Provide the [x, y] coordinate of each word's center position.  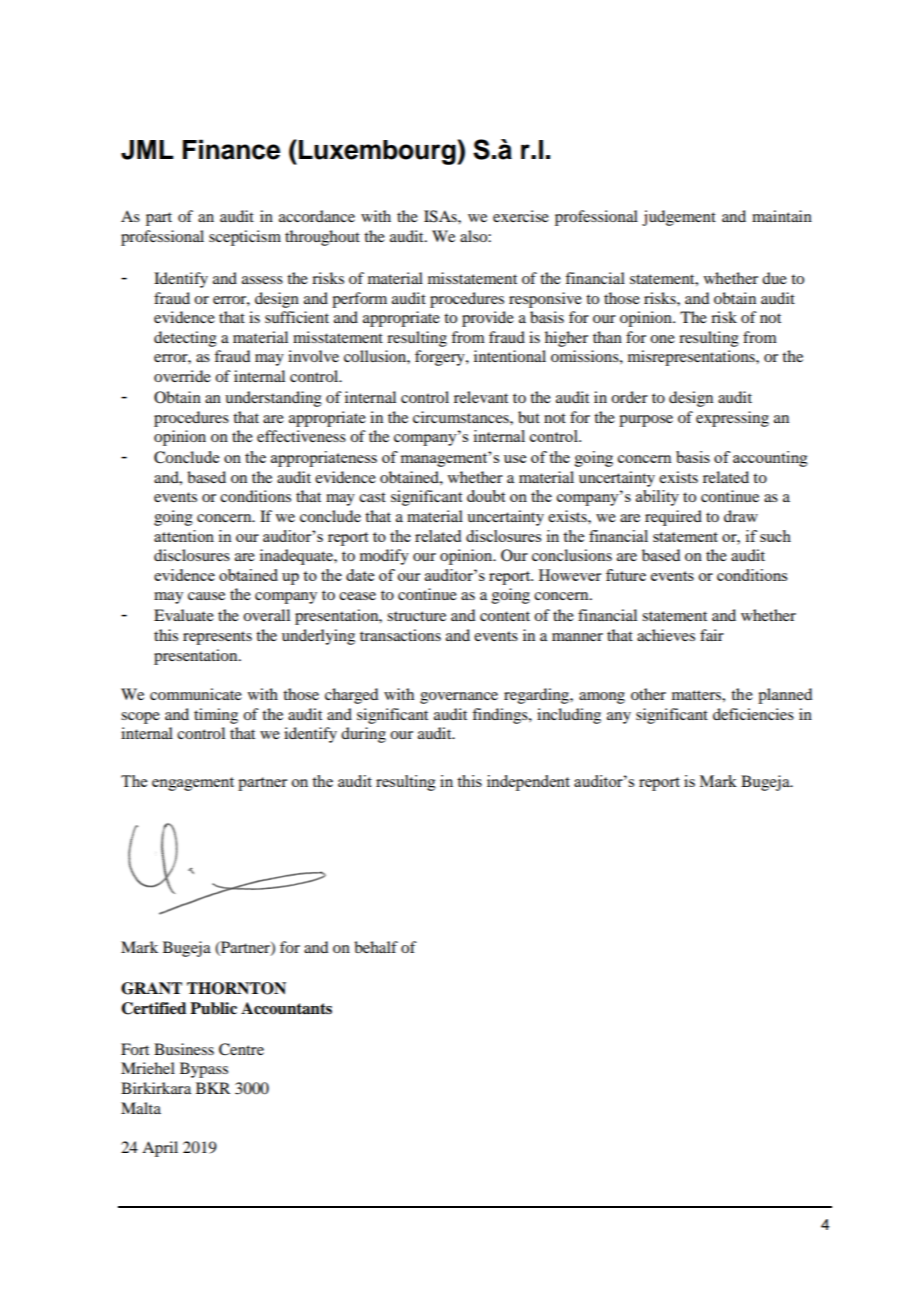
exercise [521, 216]
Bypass [204, 1070]
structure [416, 616]
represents [217, 638]
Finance [231, 149]
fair [712, 635]
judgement [679, 218]
